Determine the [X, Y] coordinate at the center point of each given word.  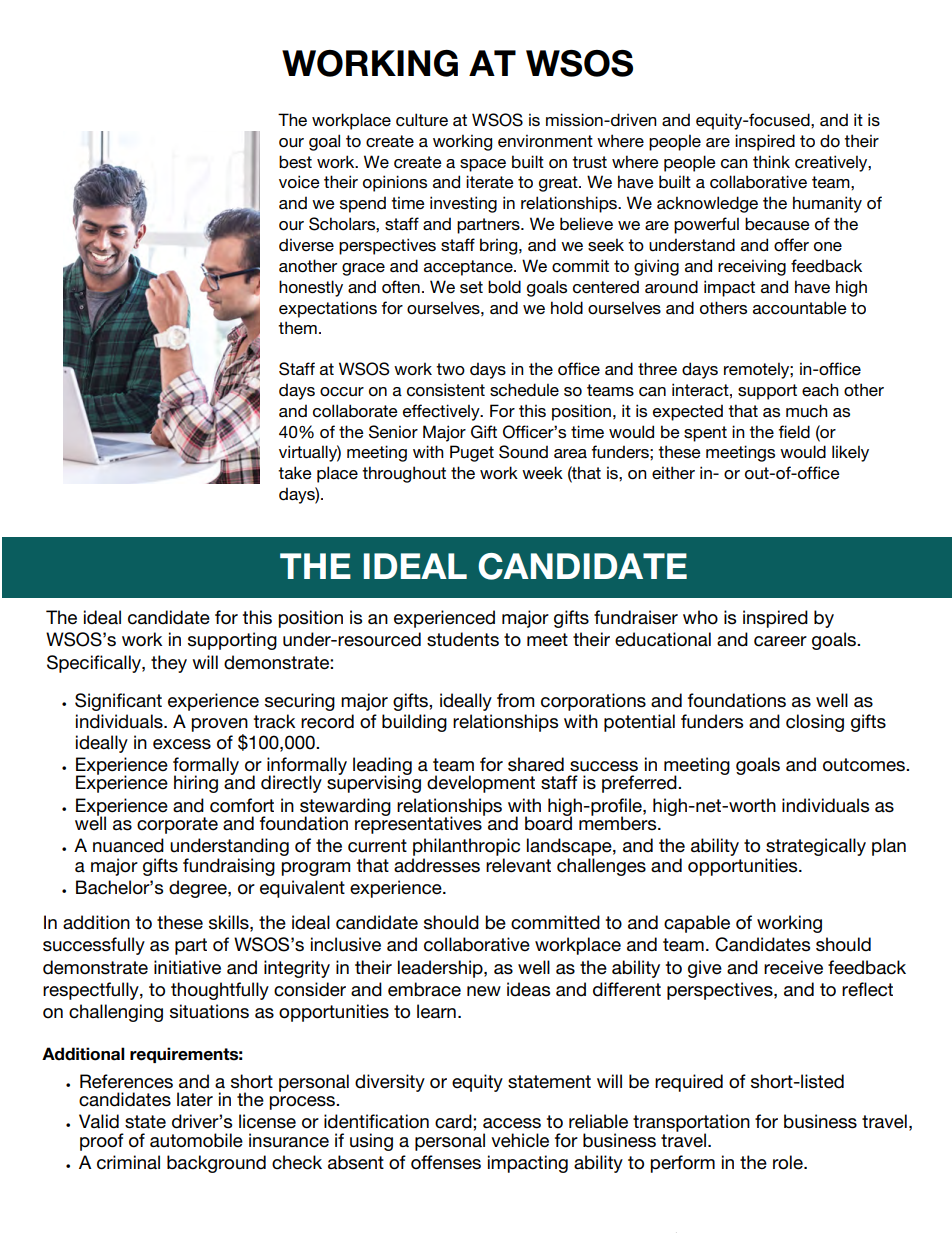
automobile [196, 1140]
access [512, 1123]
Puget [472, 453]
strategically [816, 848]
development [481, 784]
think [771, 161]
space [483, 165]
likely [850, 453]
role [789, 1162]
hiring [196, 784]
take [295, 472]
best [295, 162]
